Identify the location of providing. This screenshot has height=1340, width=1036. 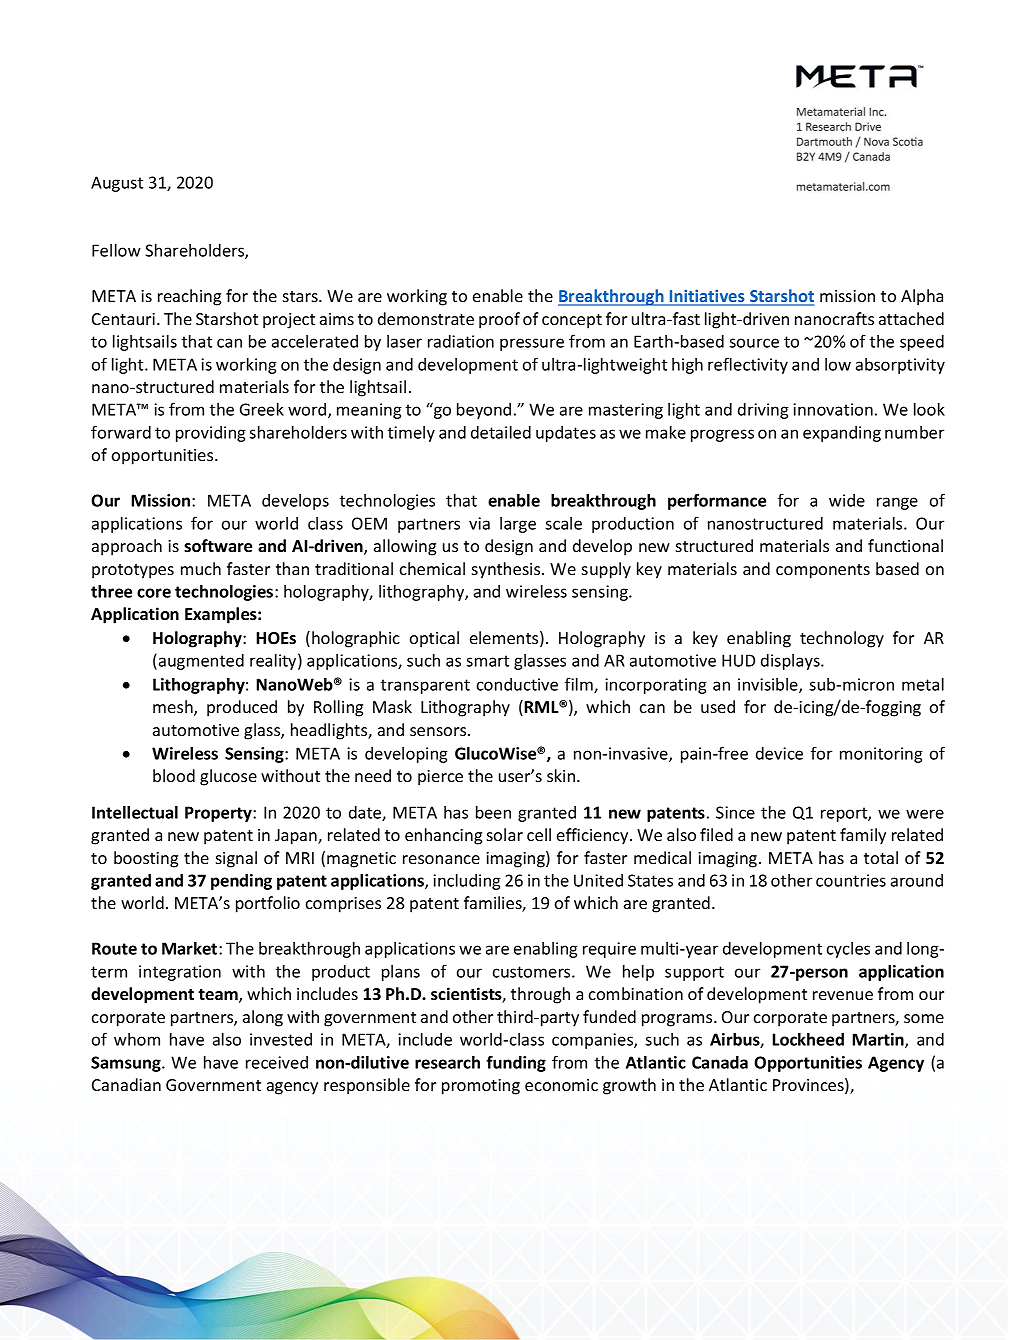
(211, 434).
